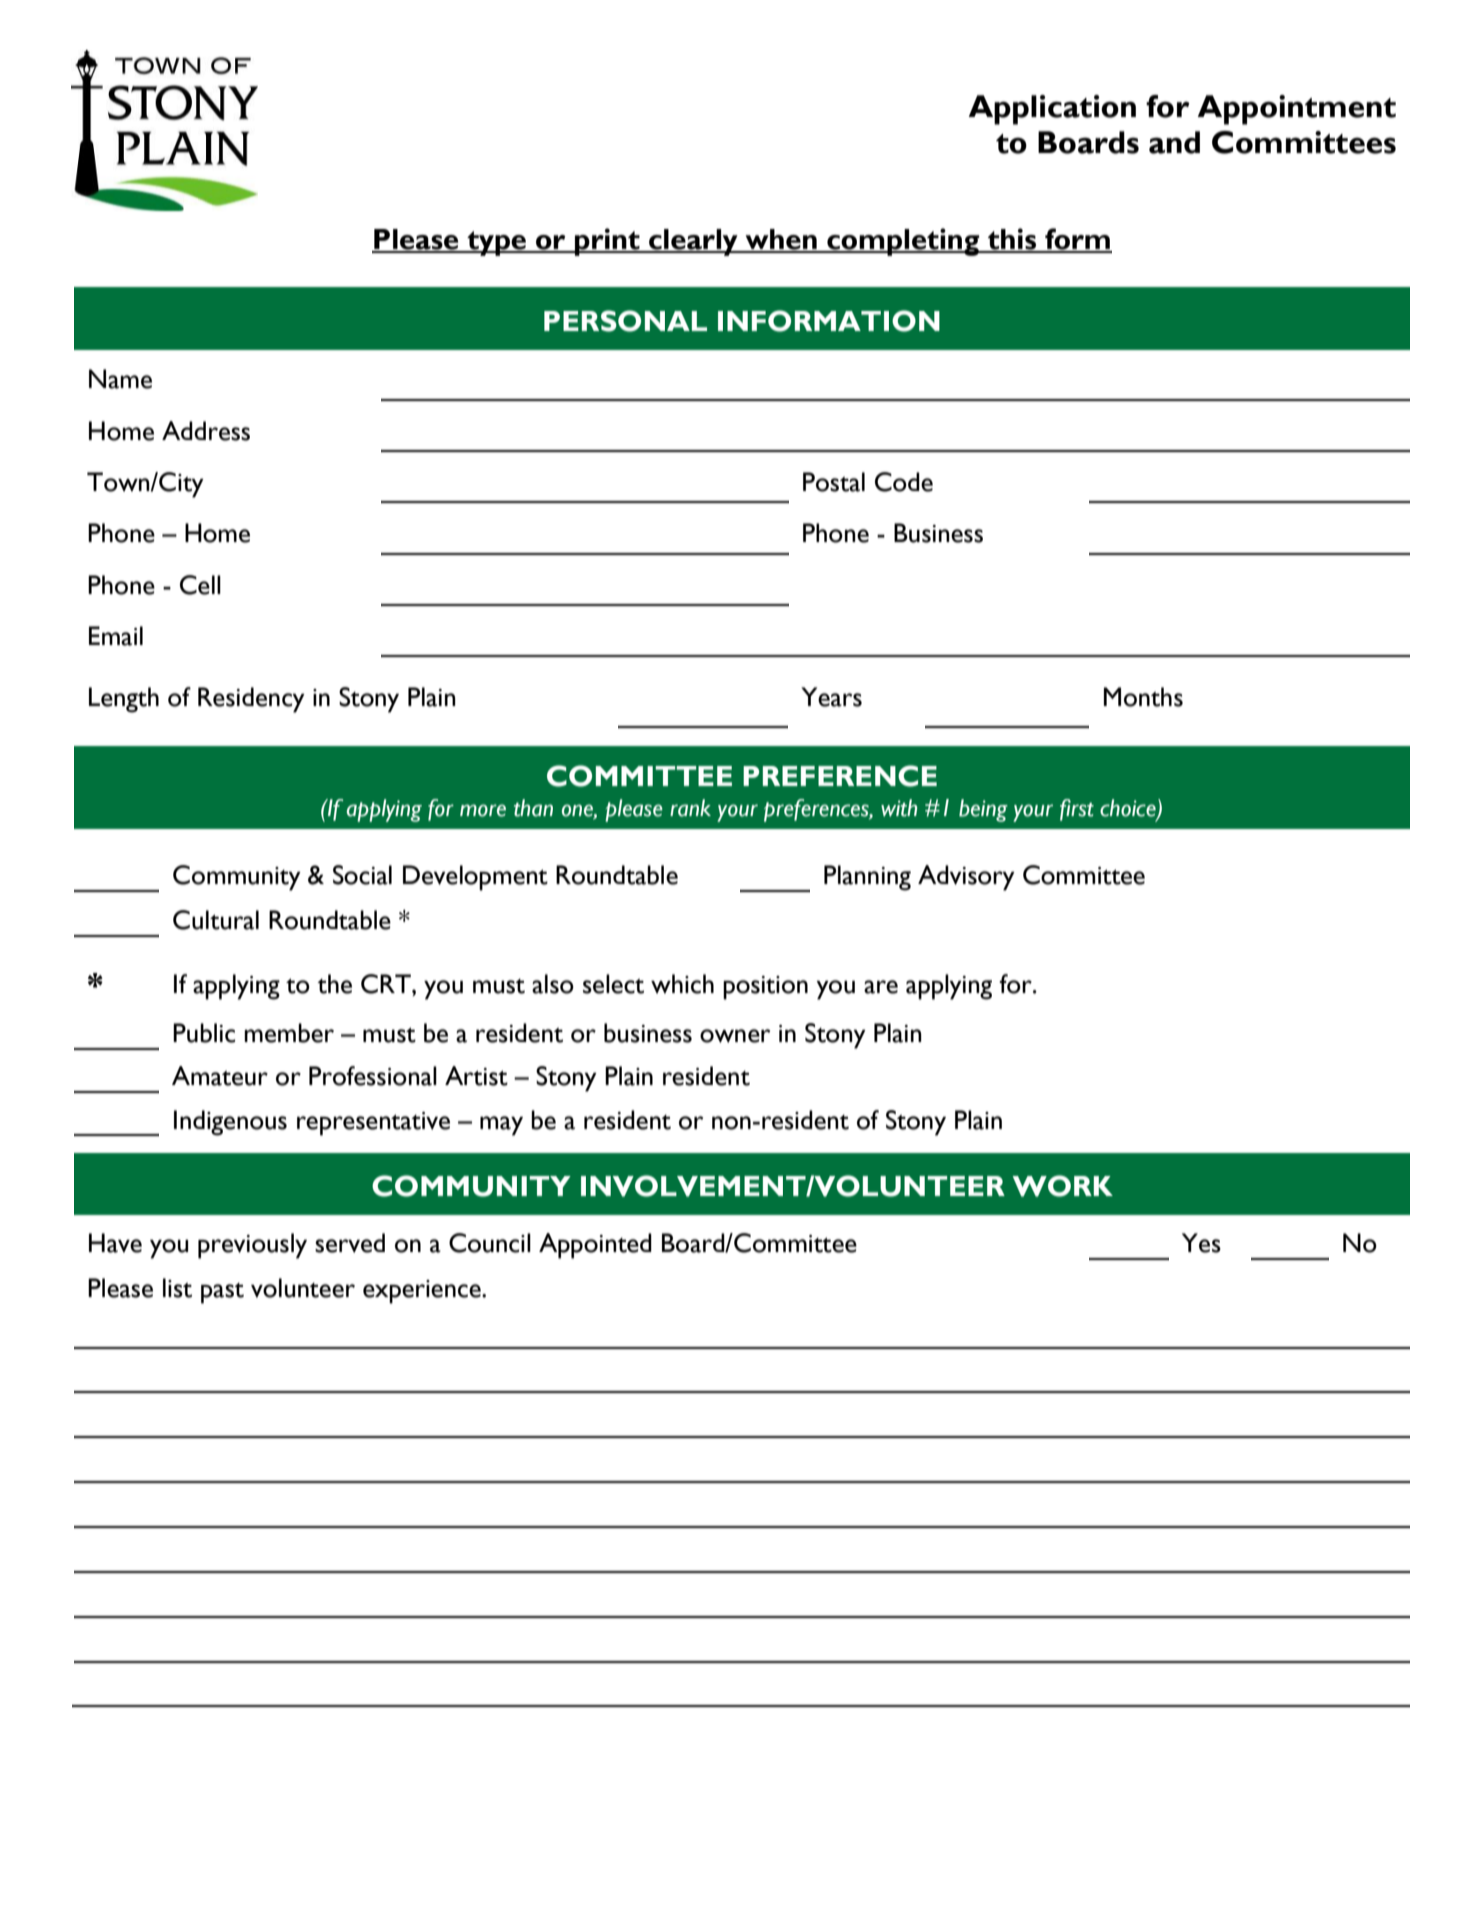  What do you see at coordinates (1012, 240) in the screenshot?
I see `this` at bounding box center [1012, 240].
